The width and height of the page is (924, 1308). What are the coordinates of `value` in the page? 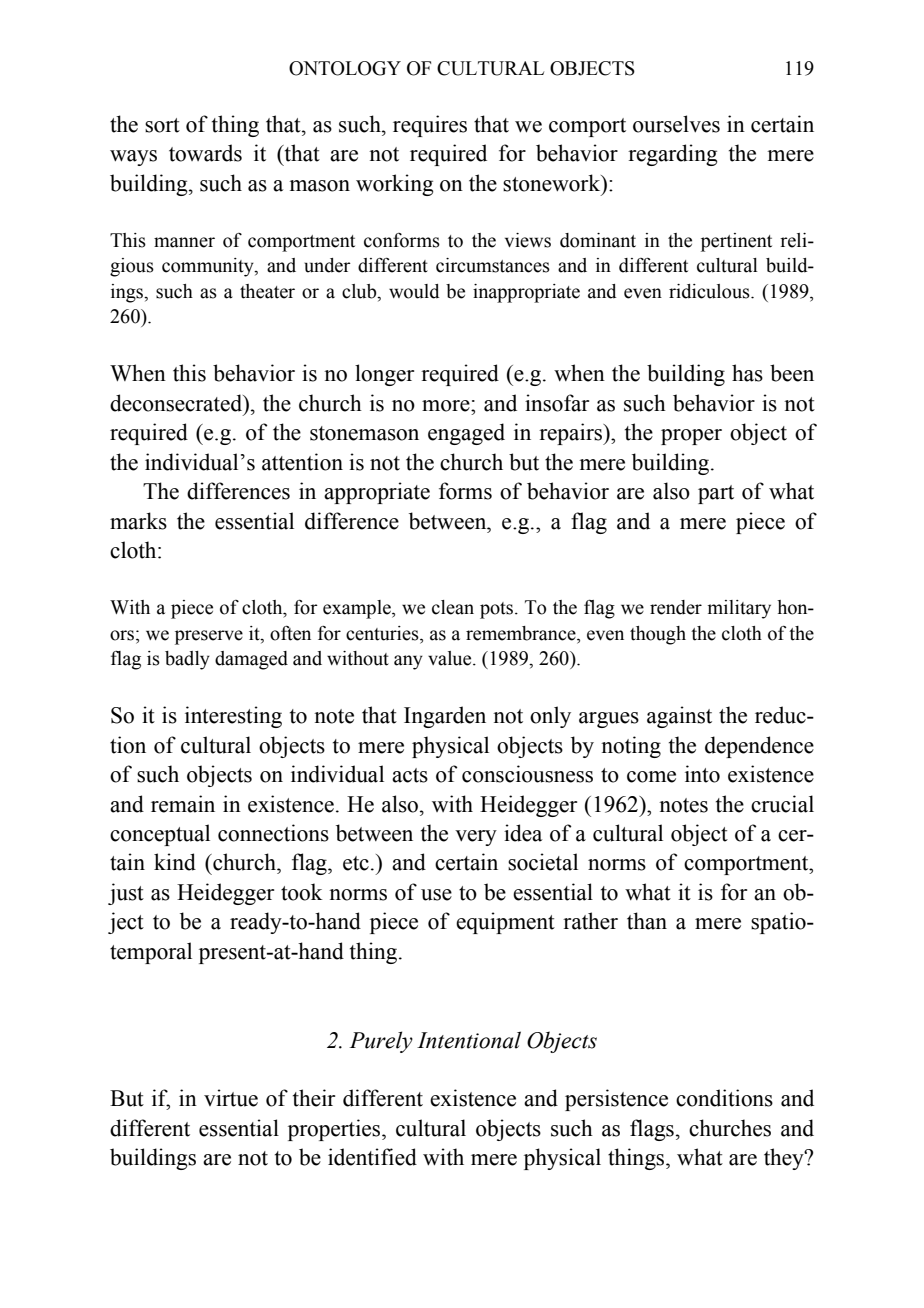 It's located at (451, 658).
